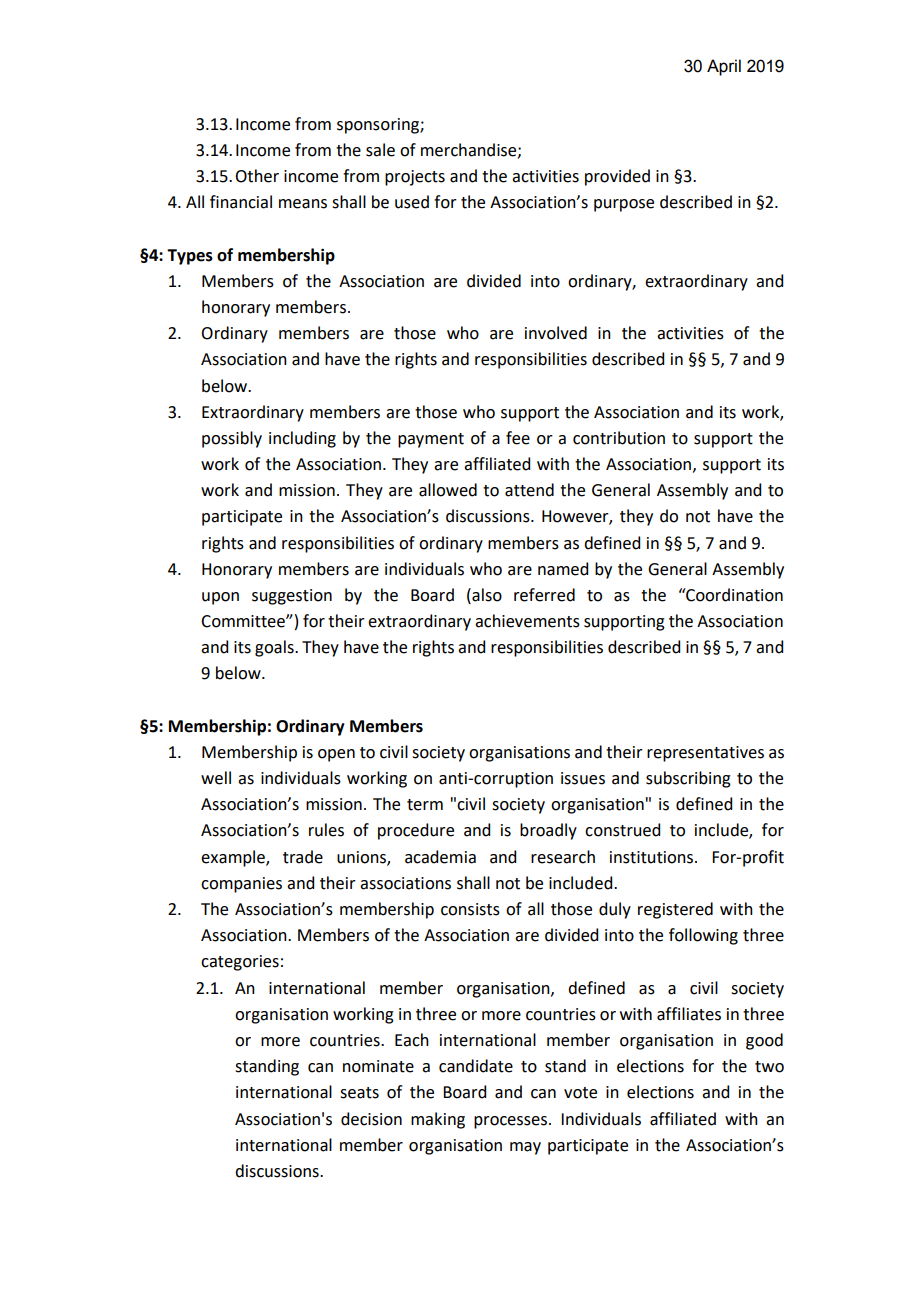 This page has height=1308, width=924. Describe the element at coordinates (415, 178) in the page. I see `projects` at that location.
